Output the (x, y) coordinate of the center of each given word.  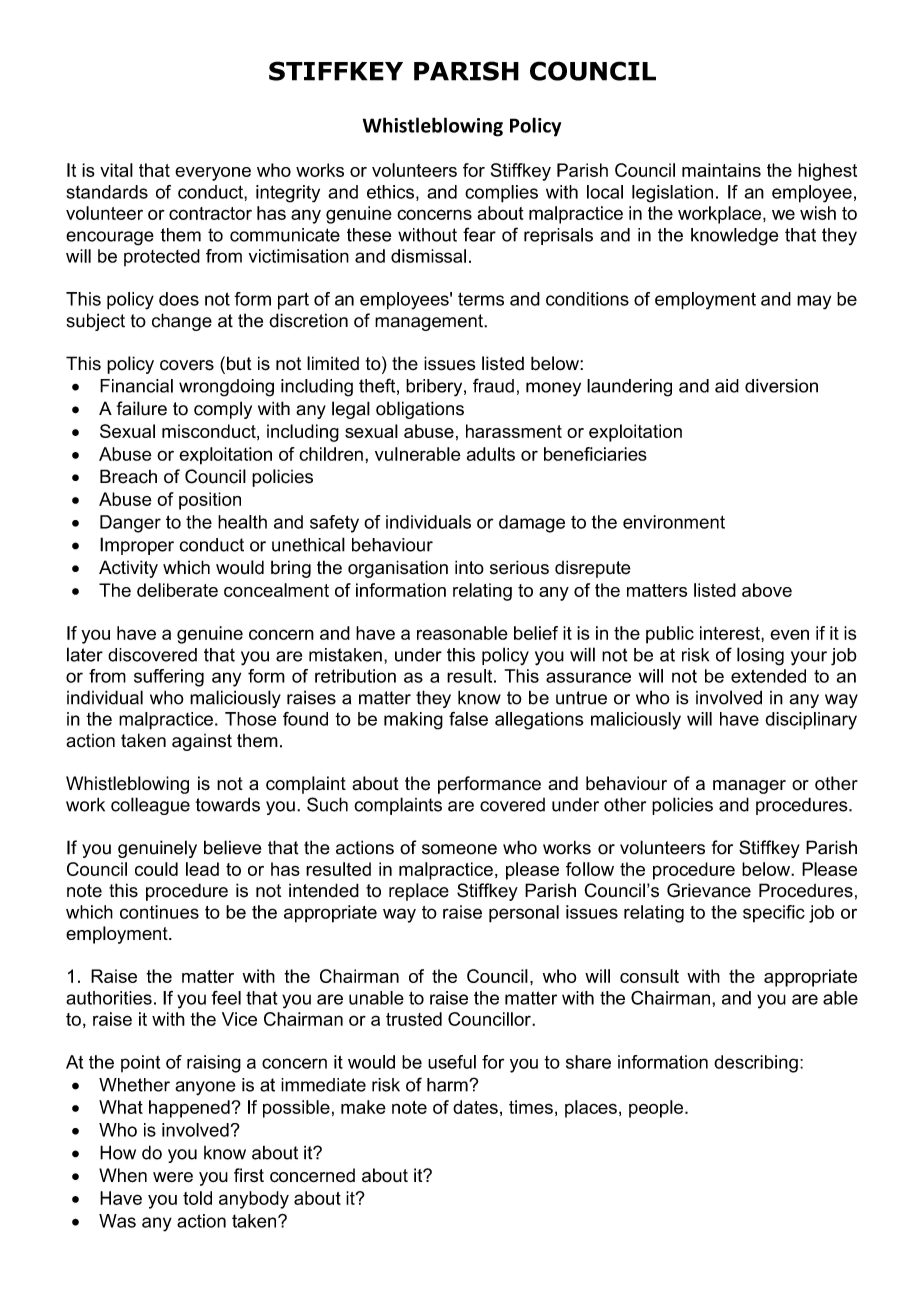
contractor (210, 213)
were (173, 1177)
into (469, 567)
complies (501, 194)
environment (674, 522)
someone (459, 849)
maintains (721, 170)
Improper (137, 546)
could (156, 869)
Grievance (709, 890)
